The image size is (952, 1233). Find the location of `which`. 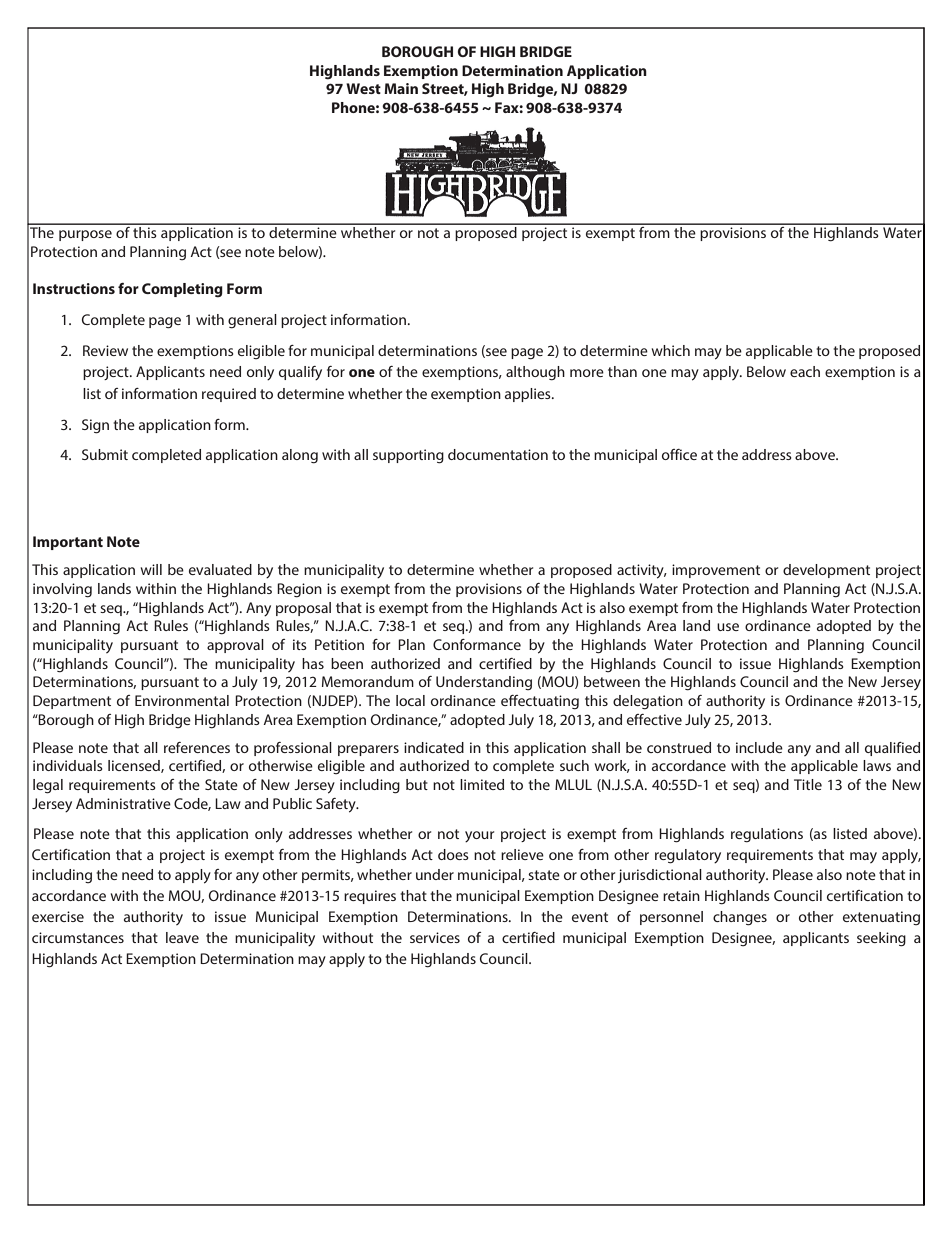

which is located at coordinates (671, 350).
